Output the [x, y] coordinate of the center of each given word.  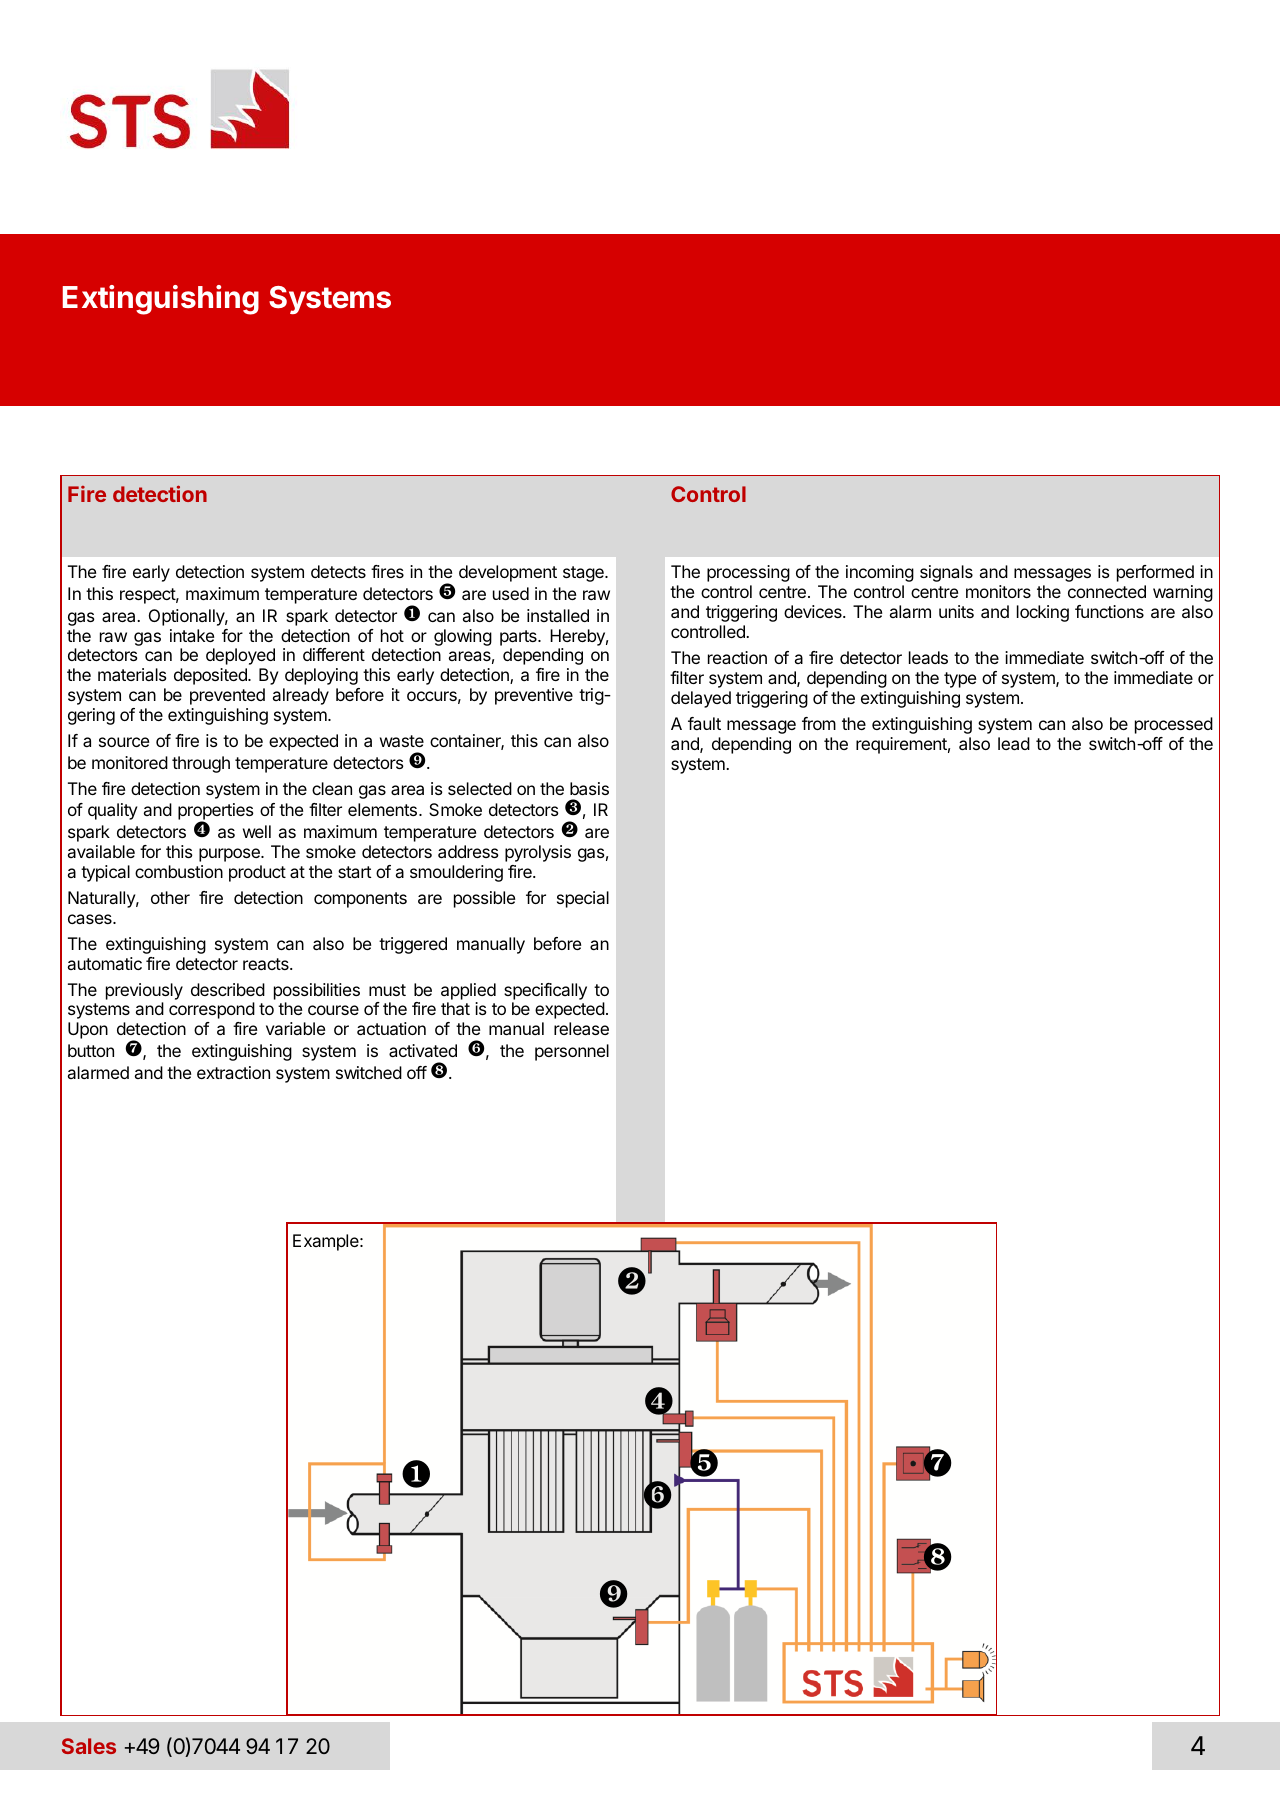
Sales [89, 1746]
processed [1174, 725]
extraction [233, 1072]
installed [558, 615]
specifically [545, 991]
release [581, 1028]
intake [192, 635]
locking [1043, 613]
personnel [572, 1052]
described [228, 989]
